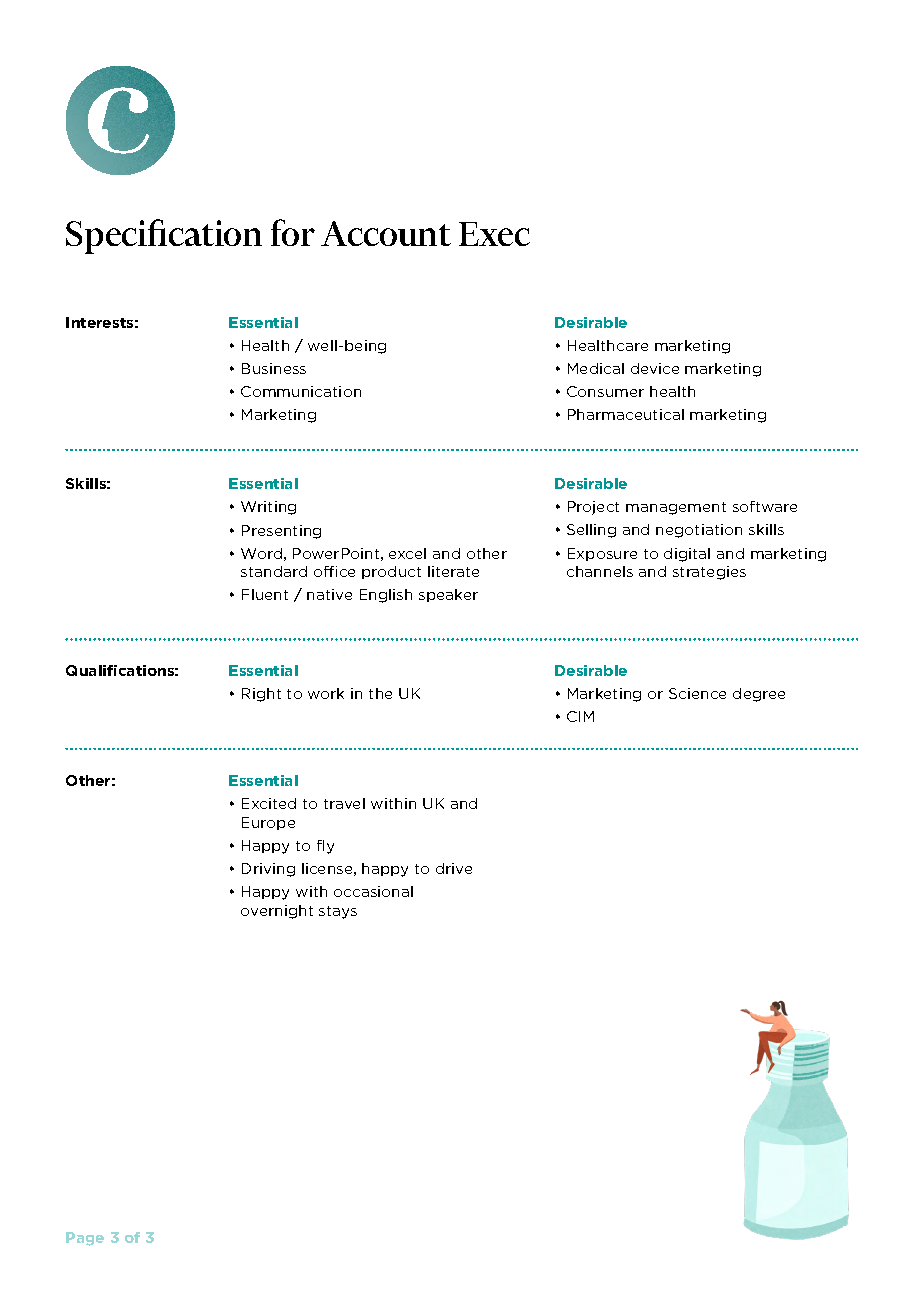  I want to click on Account, so click(386, 233).
